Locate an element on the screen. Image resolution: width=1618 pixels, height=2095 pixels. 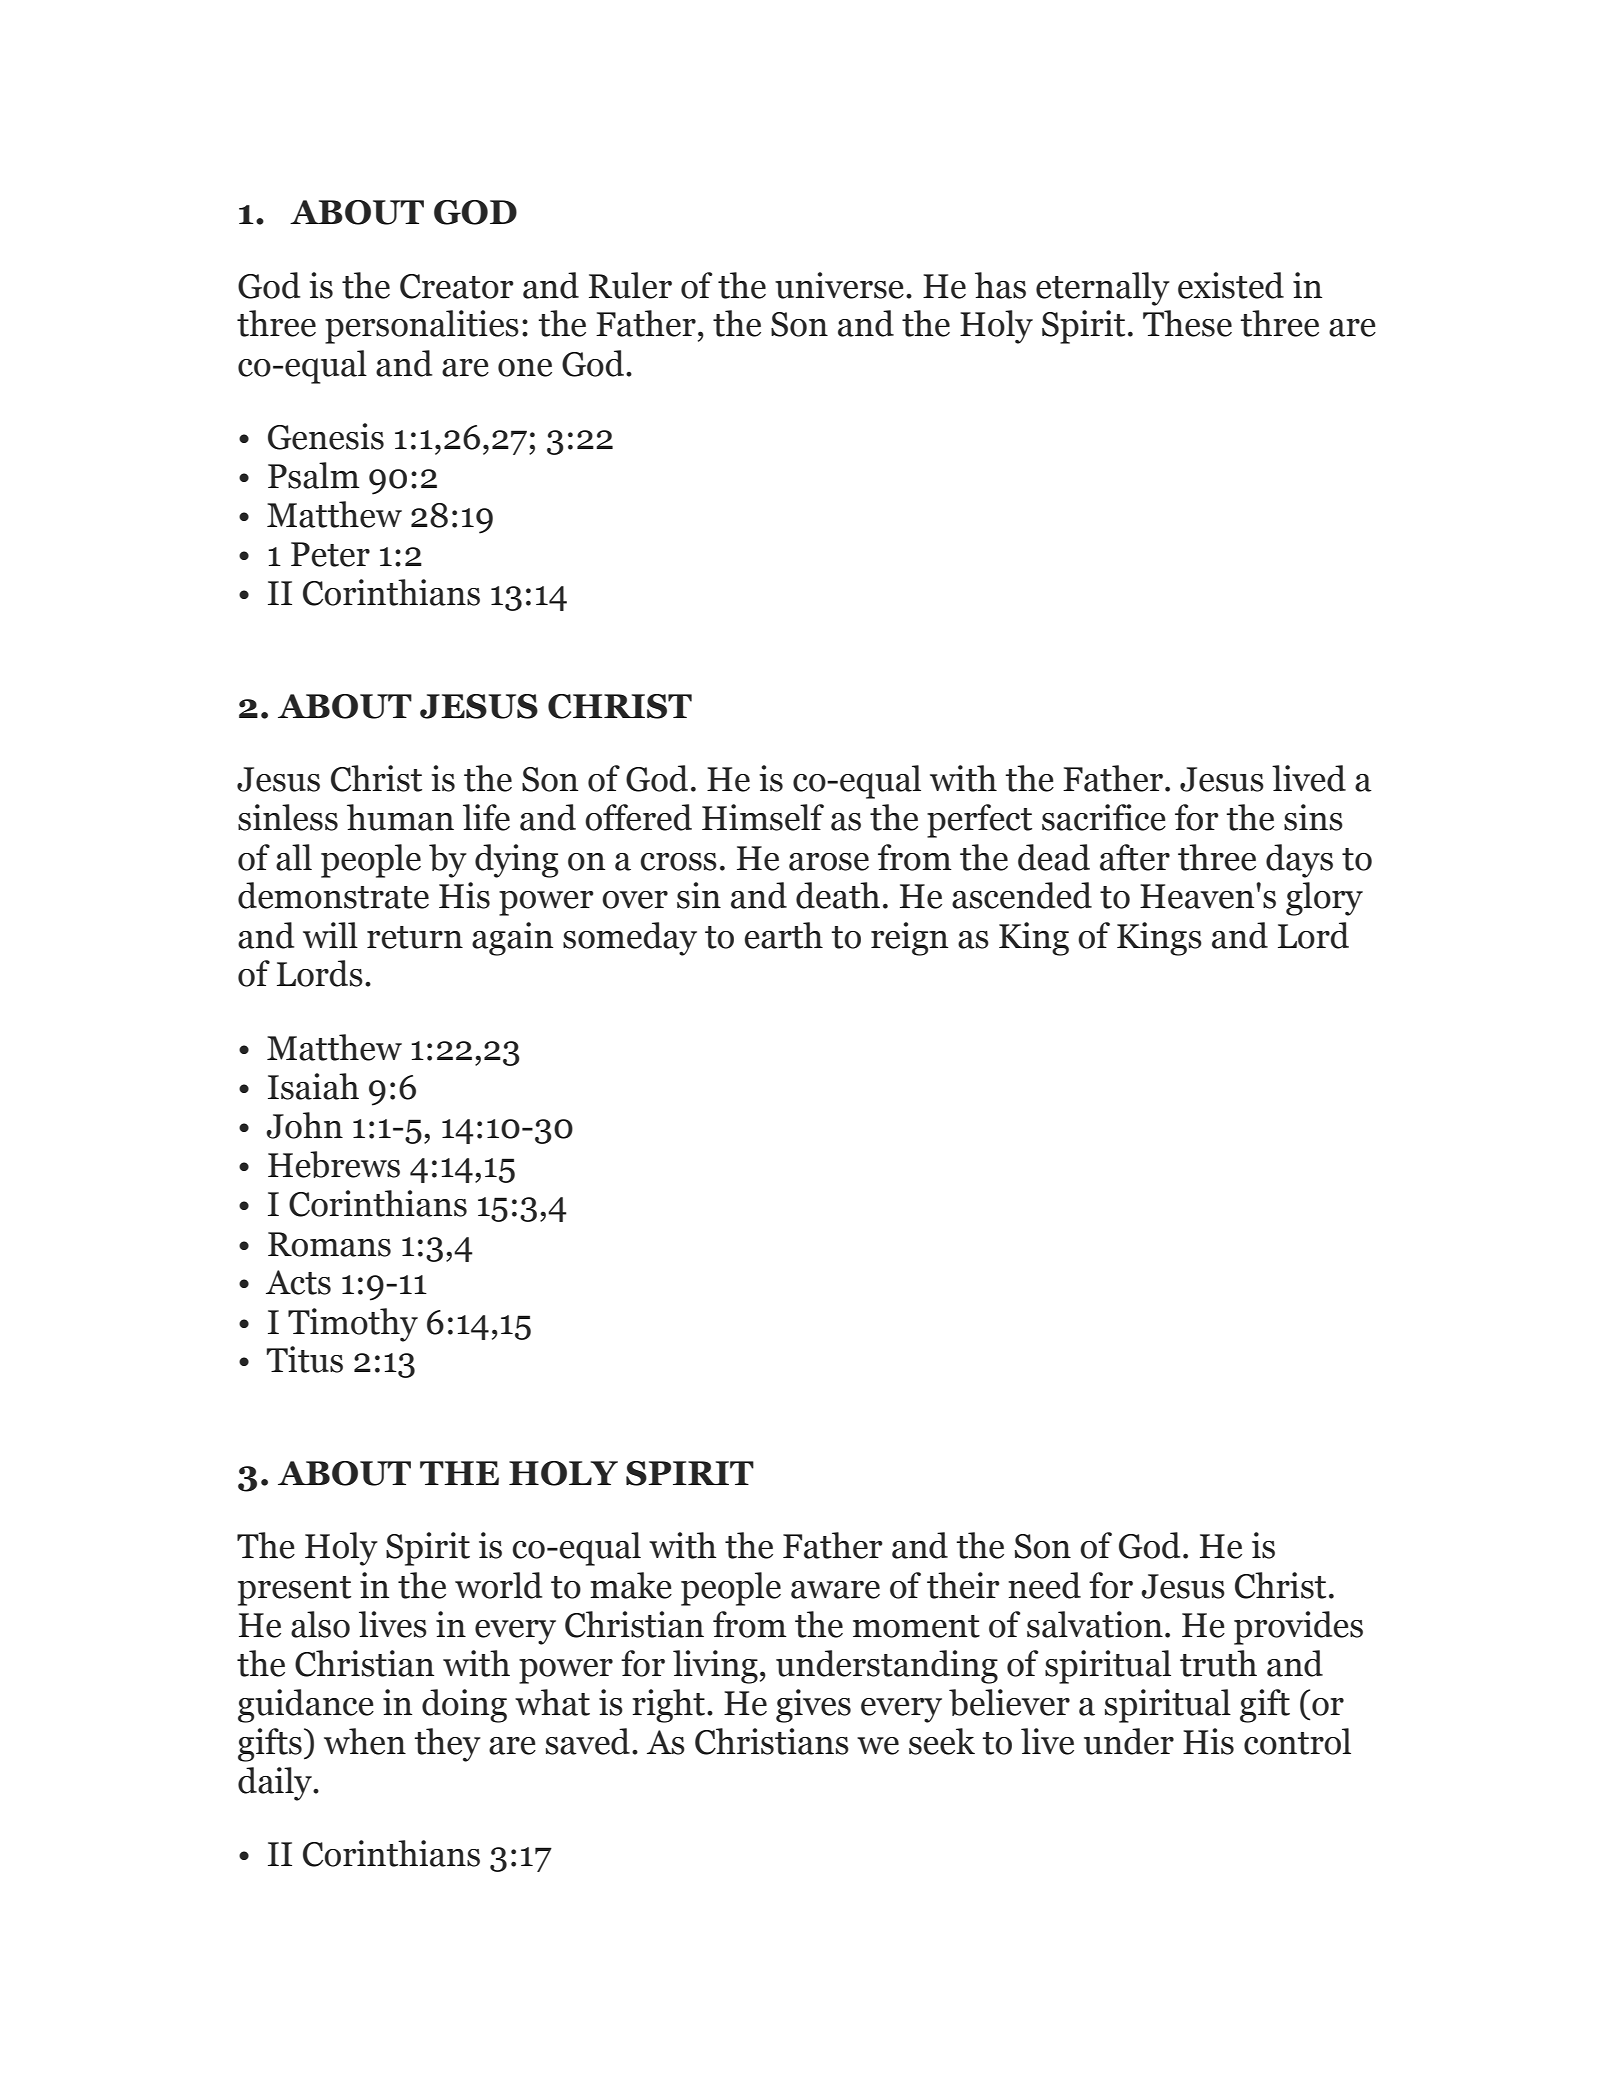
These is located at coordinates (1187, 323).
